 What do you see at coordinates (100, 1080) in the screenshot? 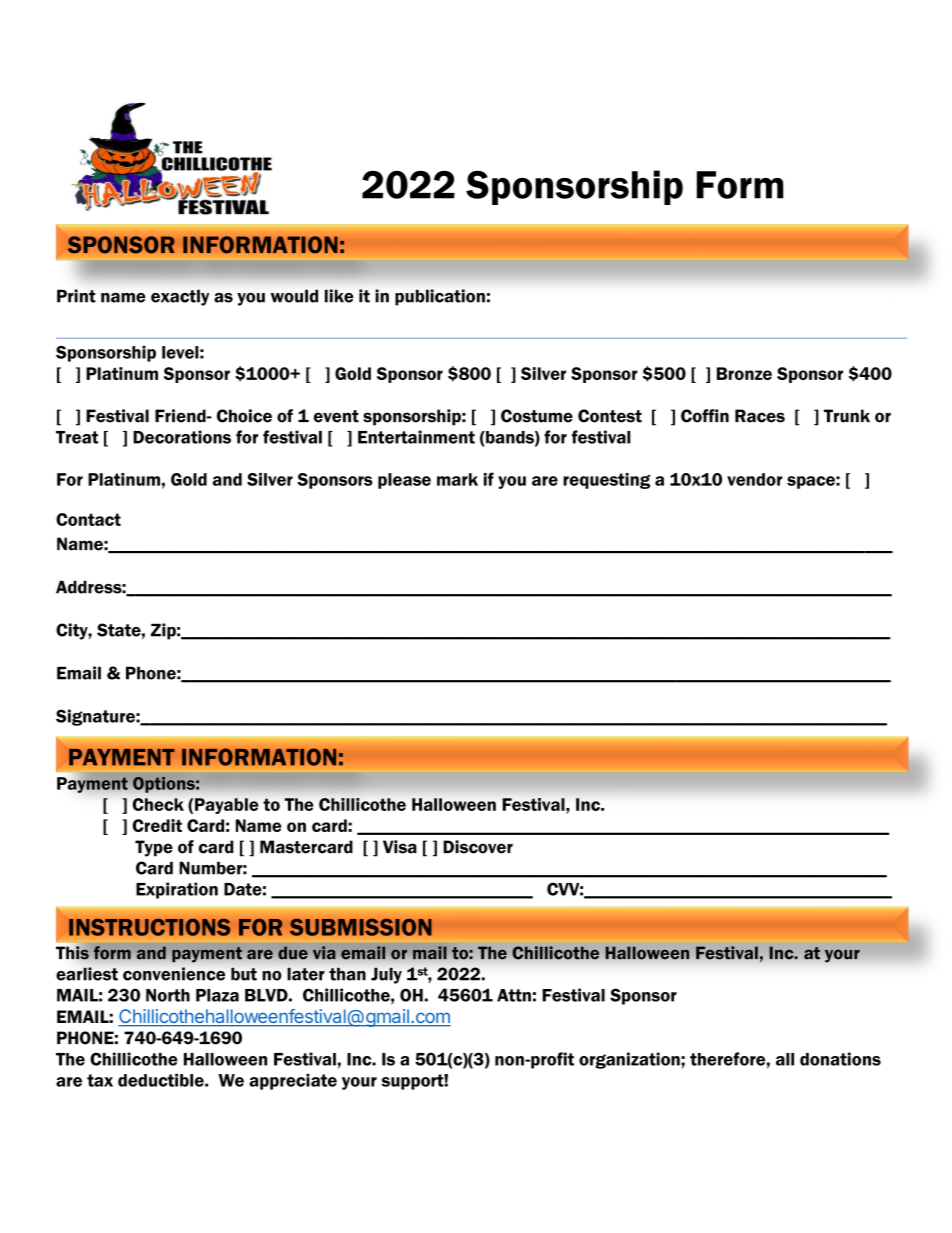
I see `tax` at bounding box center [100, 1080].
